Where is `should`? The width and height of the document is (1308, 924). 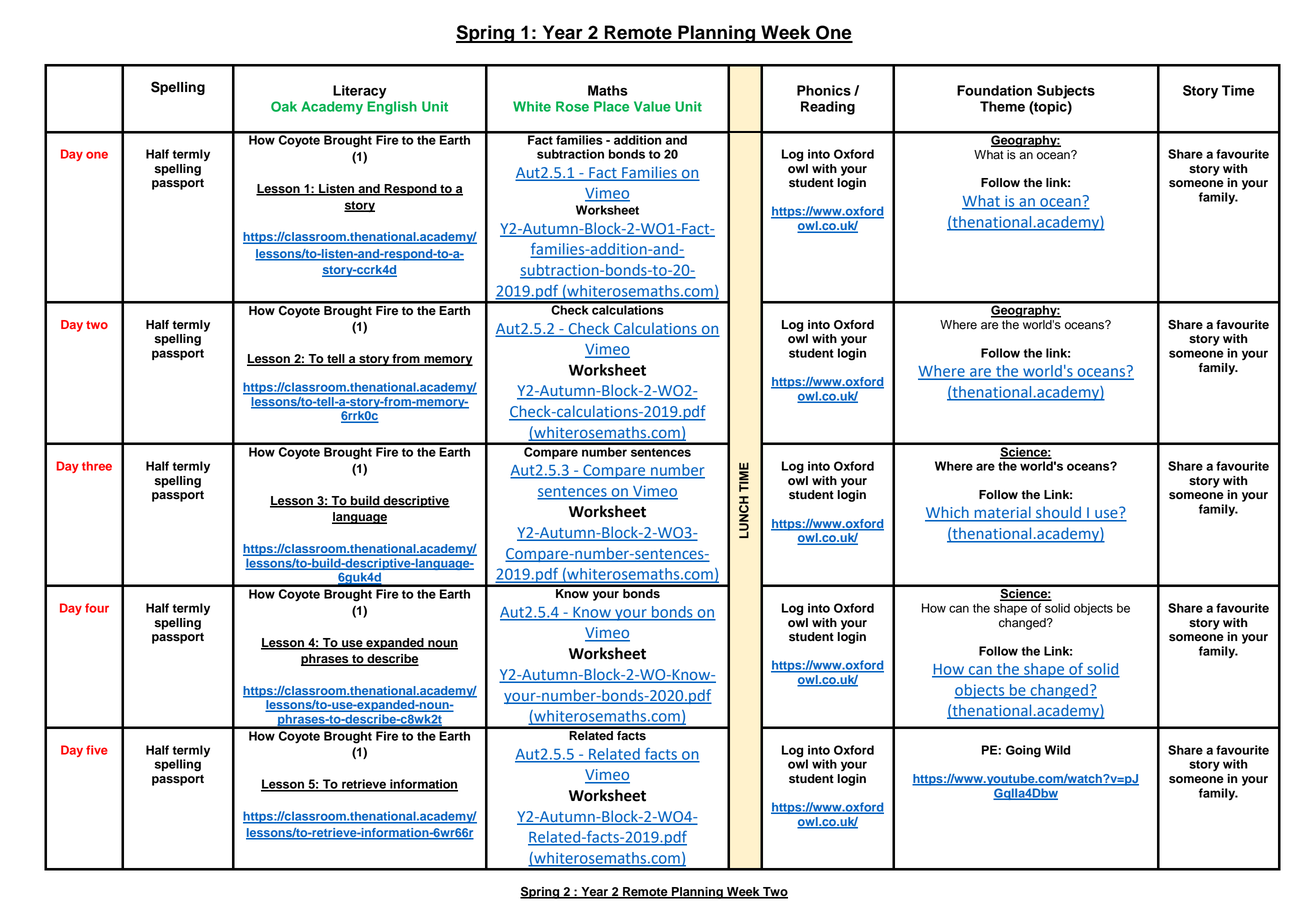
should is located at coordinates (1058, 513).
